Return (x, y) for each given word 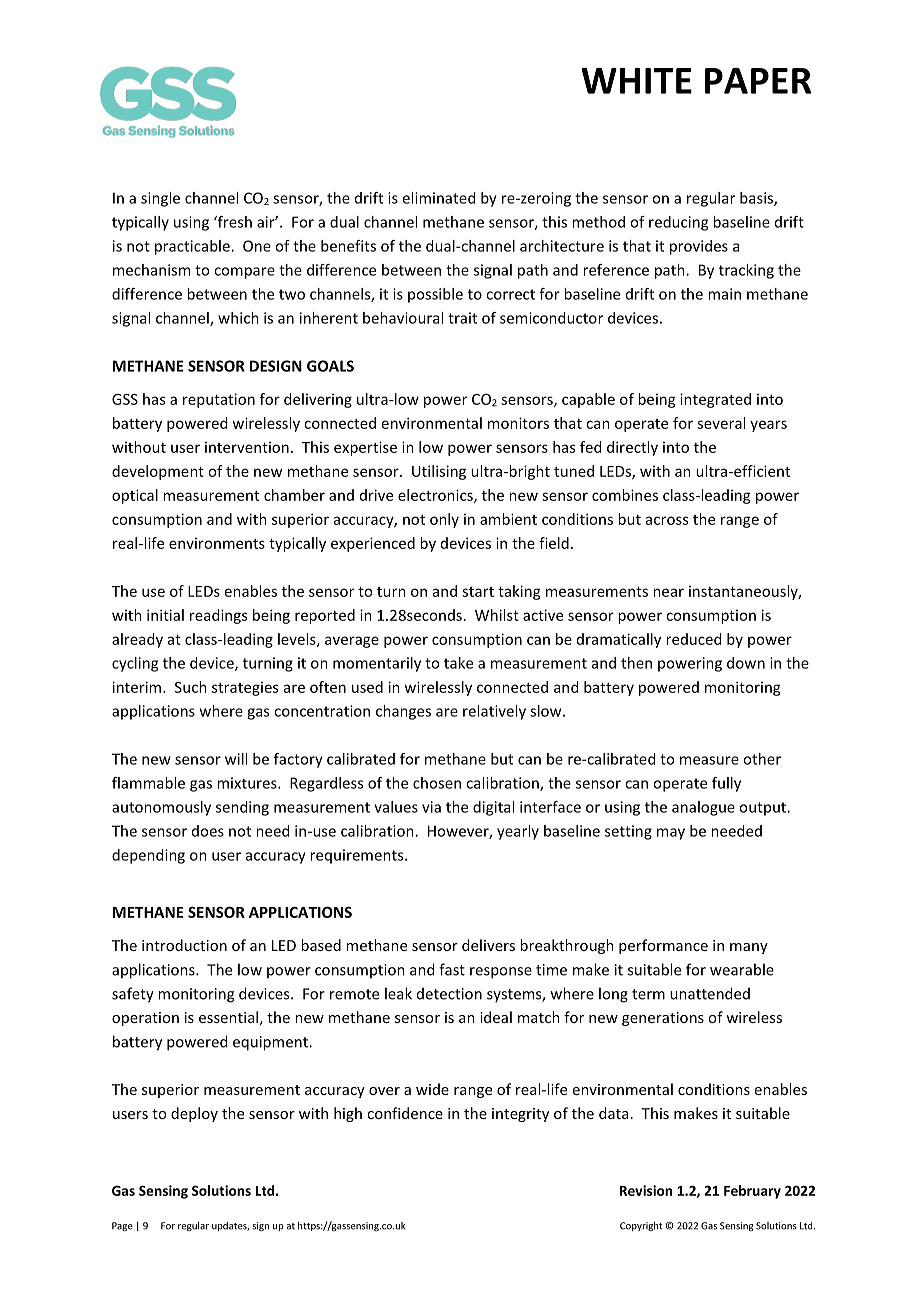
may (671, 834)
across (667, 520)
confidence (405, 1113)
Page (122, 1226)
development (158, 472)
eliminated (439, 198)
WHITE (636, 81)
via (431, 807)
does (208, 831)
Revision (646, 1190)
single (160, 199)
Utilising (439, 472)
